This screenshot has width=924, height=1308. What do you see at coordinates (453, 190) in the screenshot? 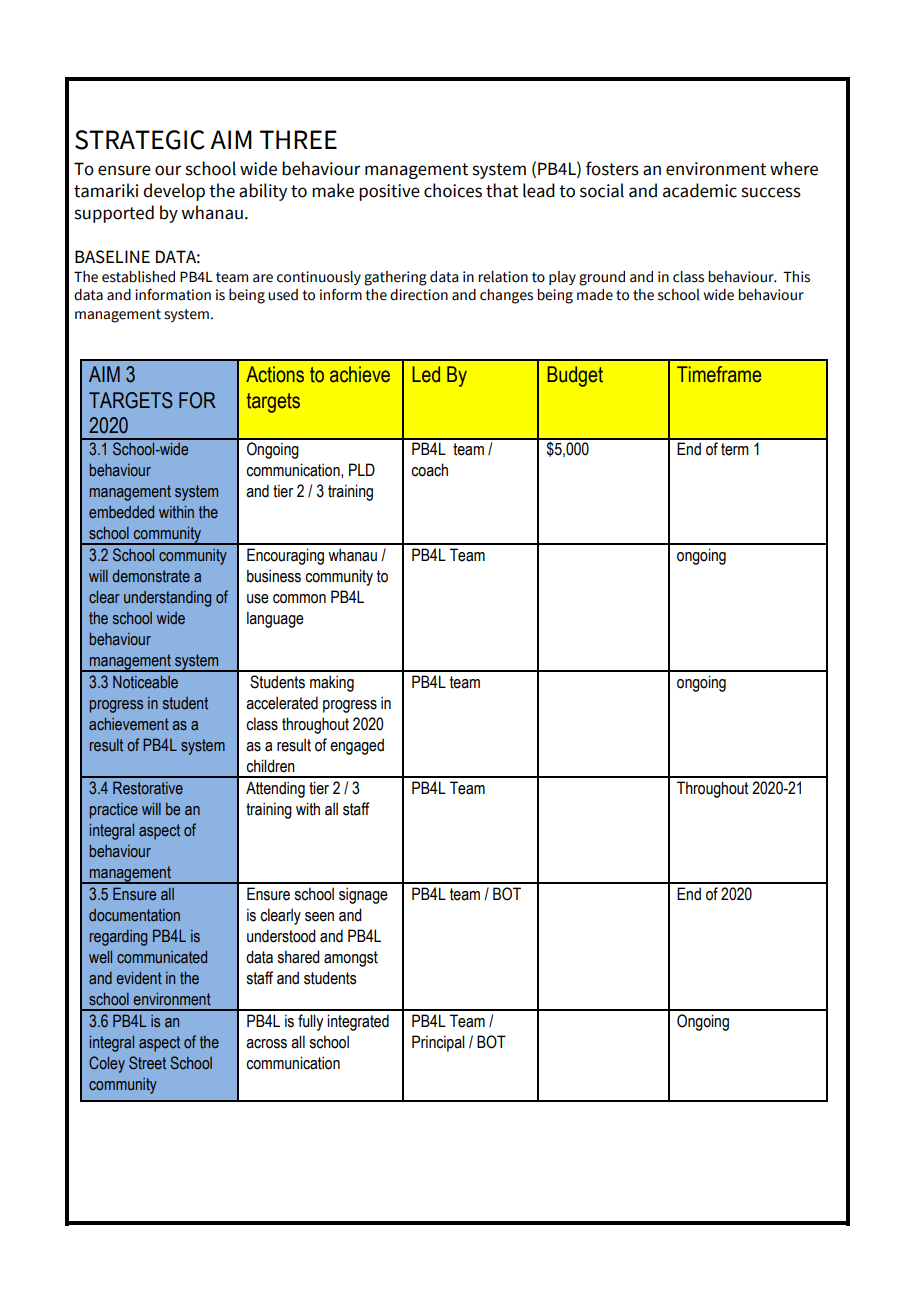
I see `choices` at bounding box center [453, 190].
